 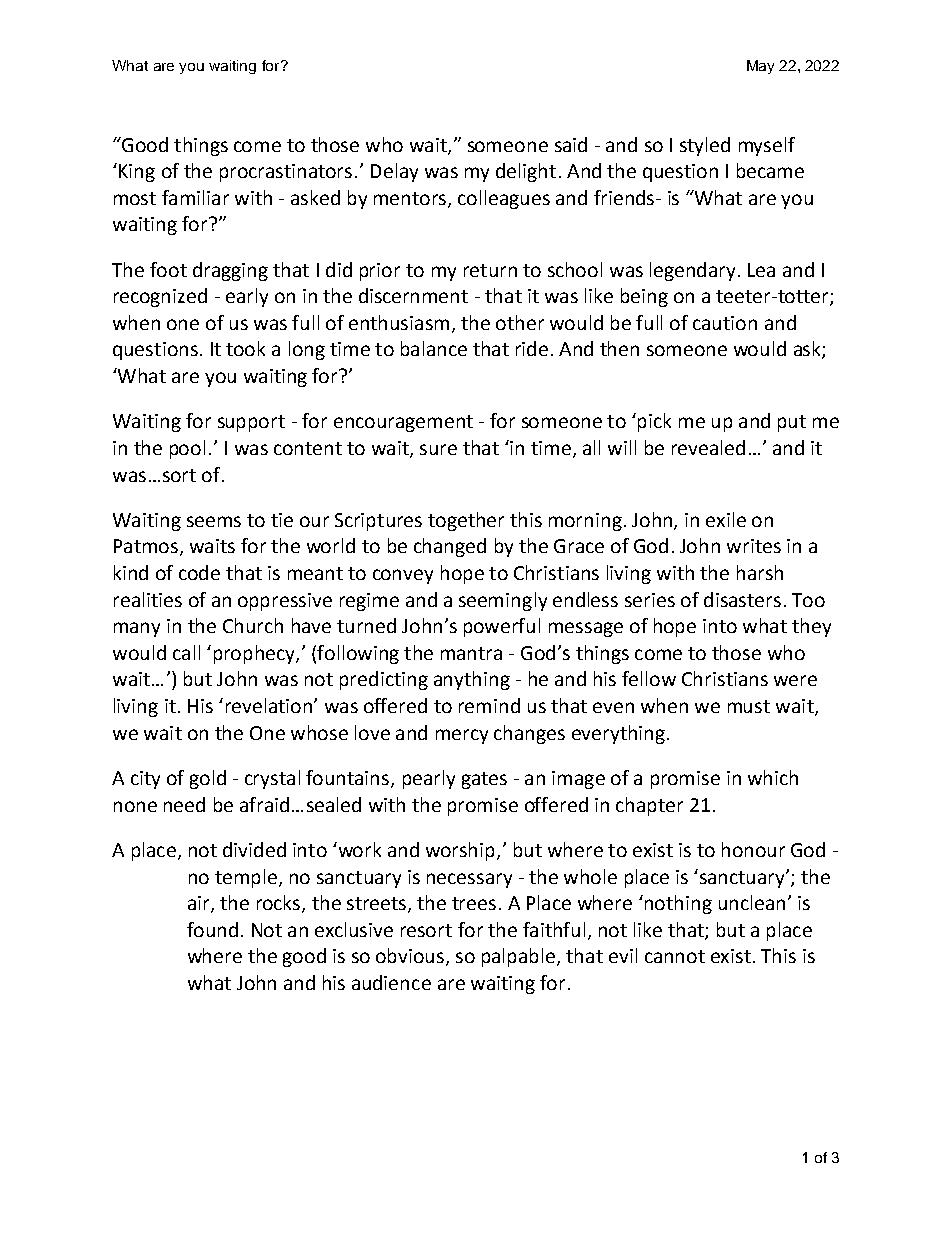 I want to click on together, so click(x=466, y=521).
